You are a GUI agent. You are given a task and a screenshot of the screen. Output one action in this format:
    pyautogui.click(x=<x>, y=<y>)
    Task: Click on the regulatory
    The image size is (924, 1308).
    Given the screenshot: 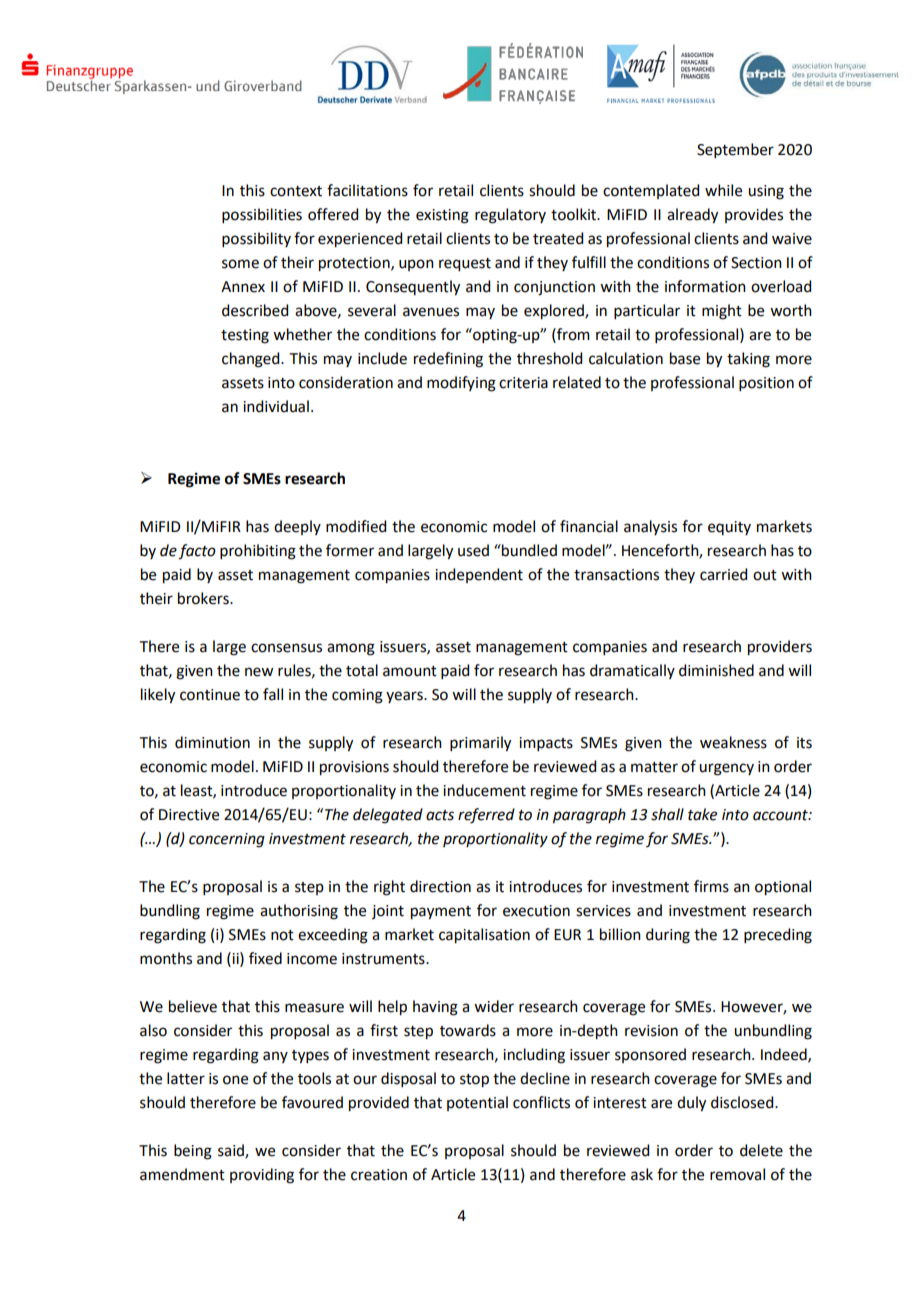 What is the action you would take?
    pyautogui.click(x=510, y=216)
